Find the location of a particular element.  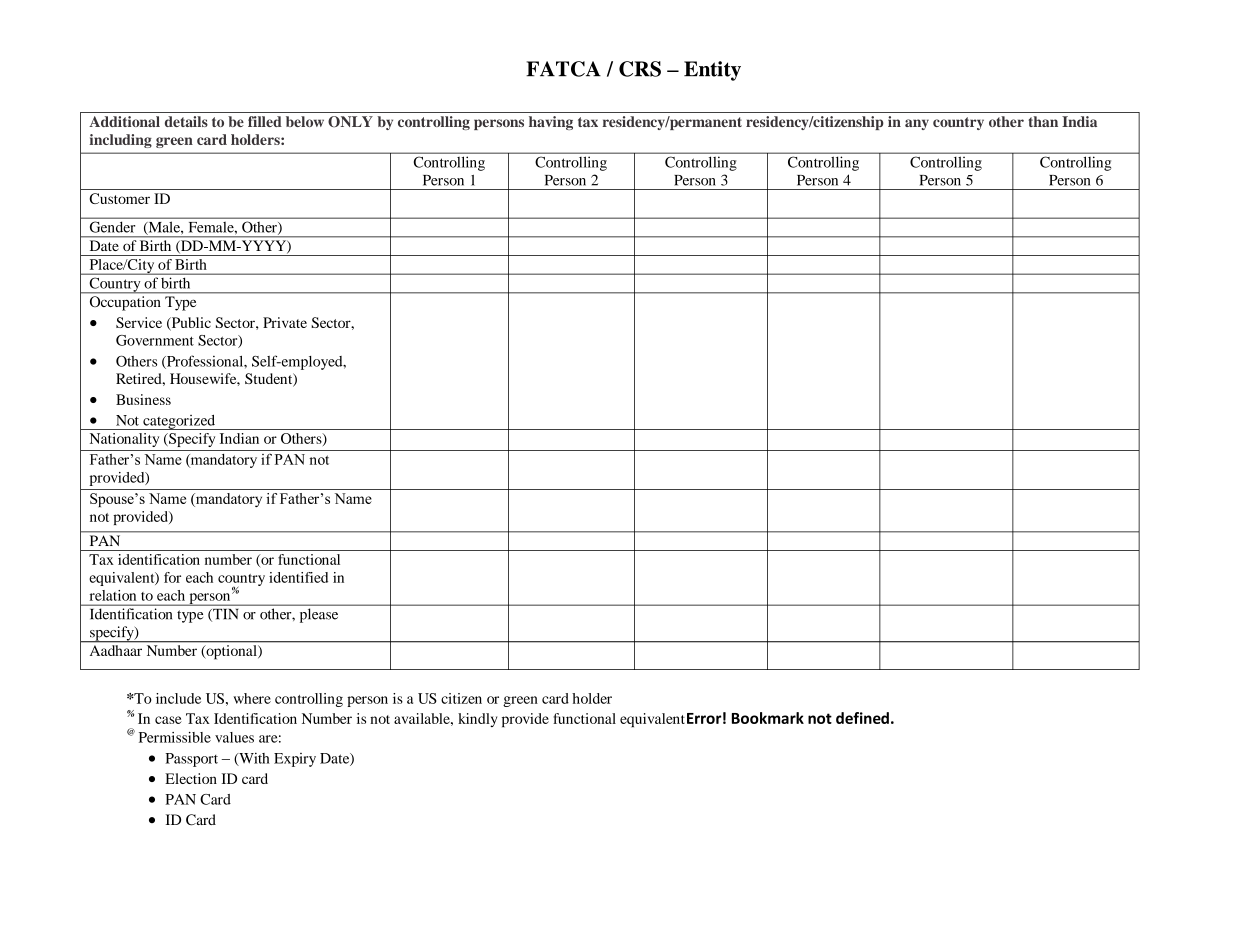

Customer is located at coordinates (119, 198).
